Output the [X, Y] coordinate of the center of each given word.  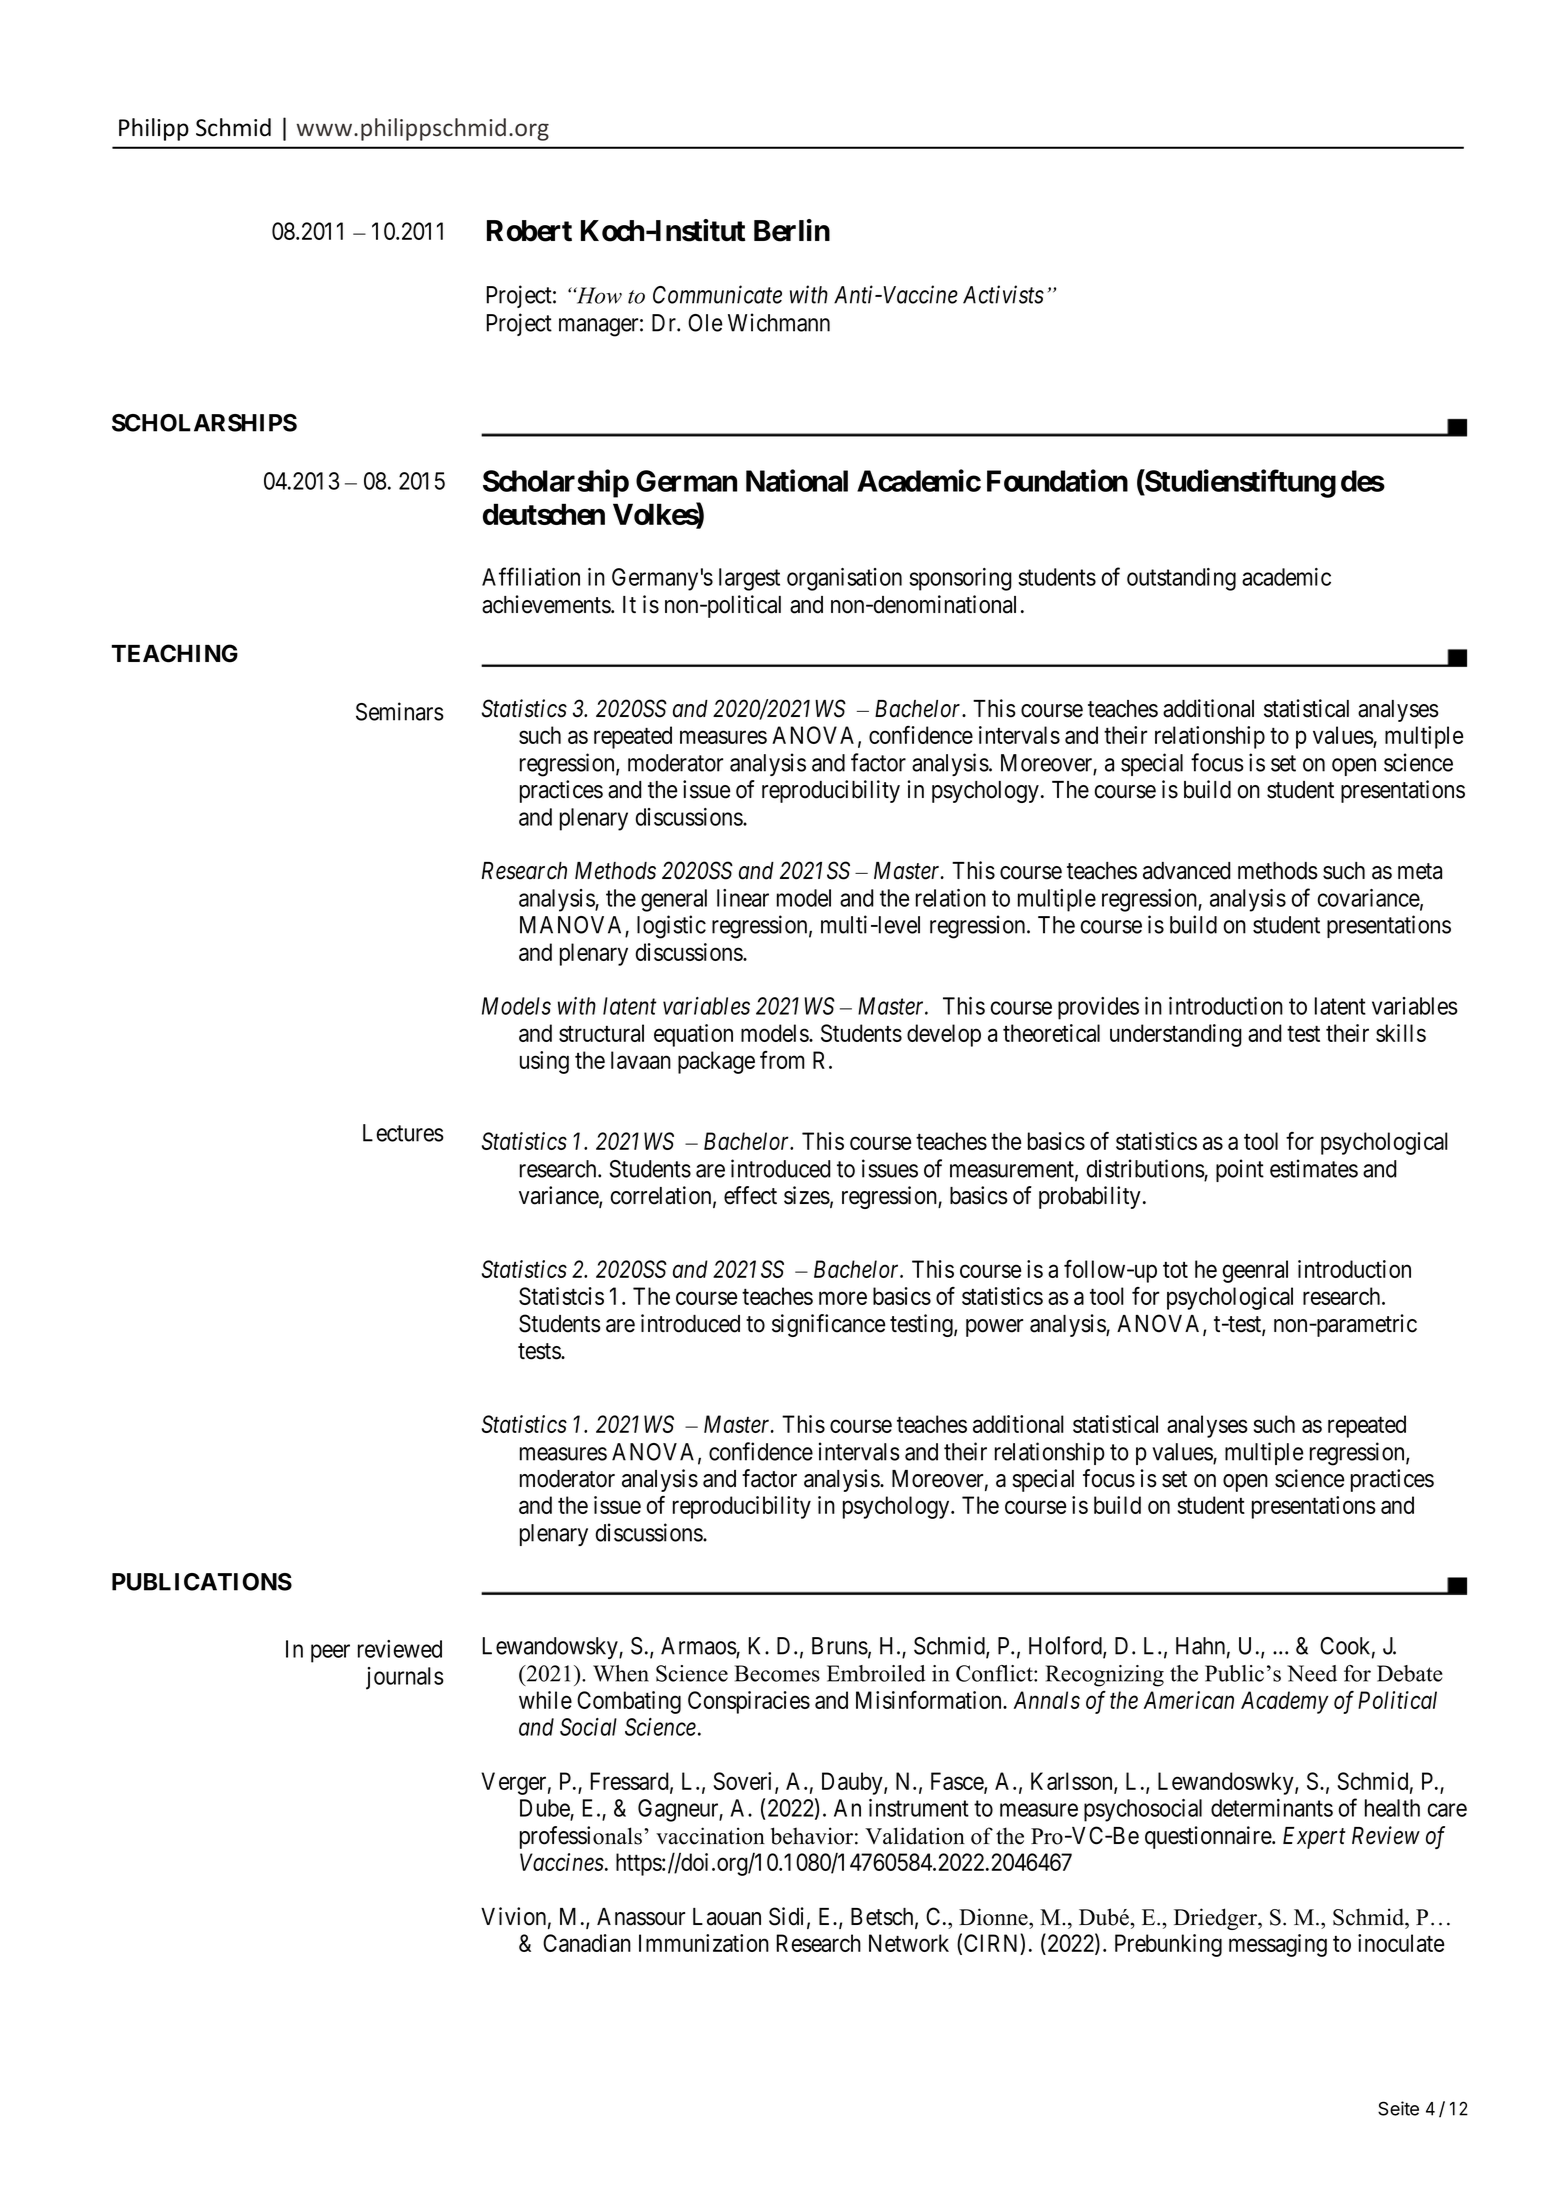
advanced [1187, 871]
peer [330, 1653]
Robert [529, 231]
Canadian [587, 1943]
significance [829, 1325]
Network [909, 1943]
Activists [1003, 294]
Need [1312, 1673]
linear [743, 898]
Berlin [792, 230]
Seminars [400, 711]
